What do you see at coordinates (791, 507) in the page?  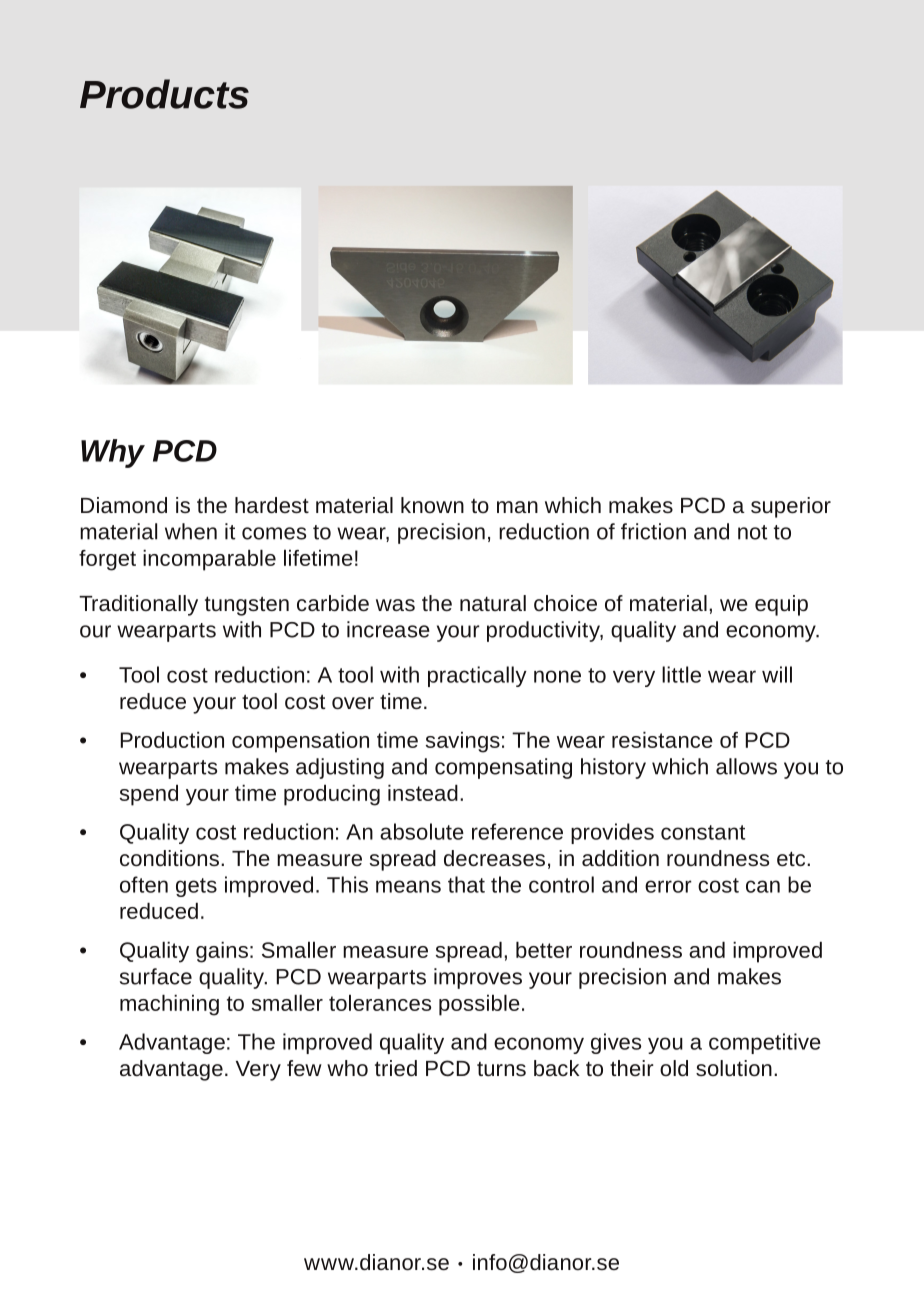 I see `superior` at bounding box center [791, 507].
